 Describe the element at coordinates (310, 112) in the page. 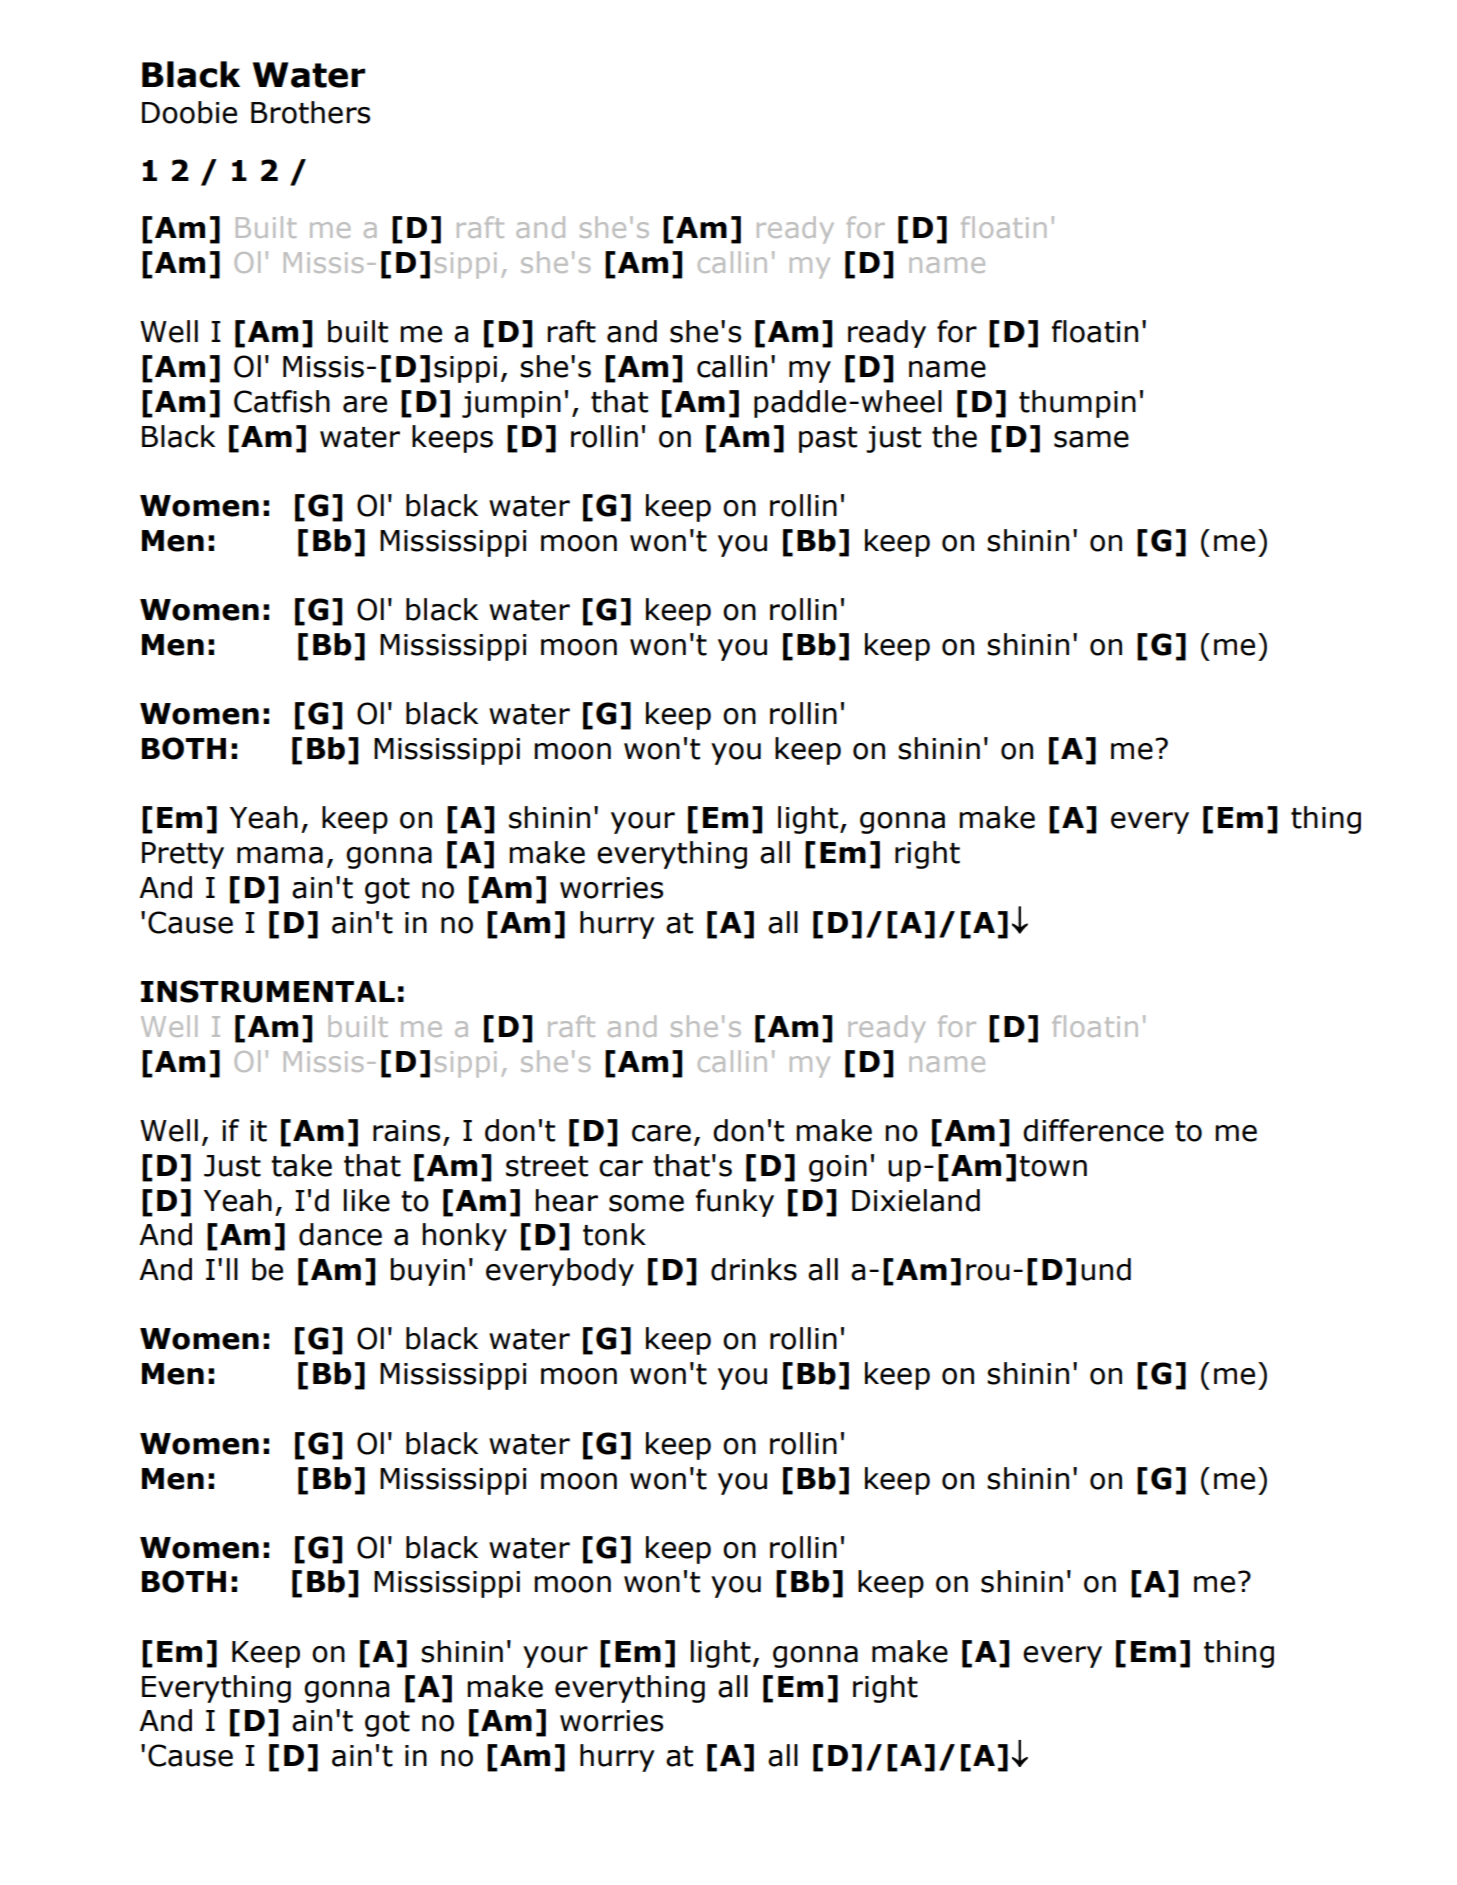

I see `Brothers` at that location.
